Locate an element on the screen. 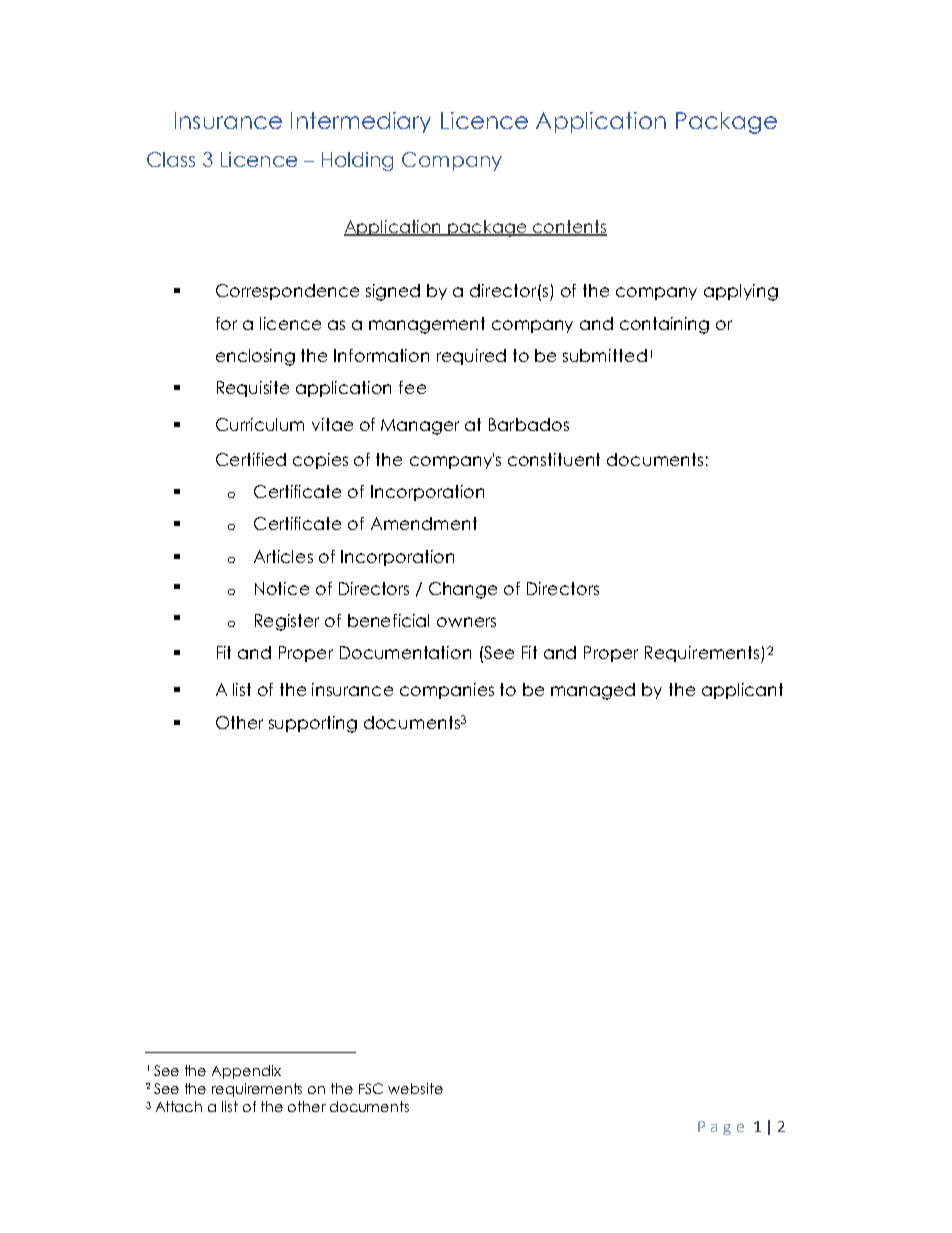  applicant is located at coordinates (742, 691).
